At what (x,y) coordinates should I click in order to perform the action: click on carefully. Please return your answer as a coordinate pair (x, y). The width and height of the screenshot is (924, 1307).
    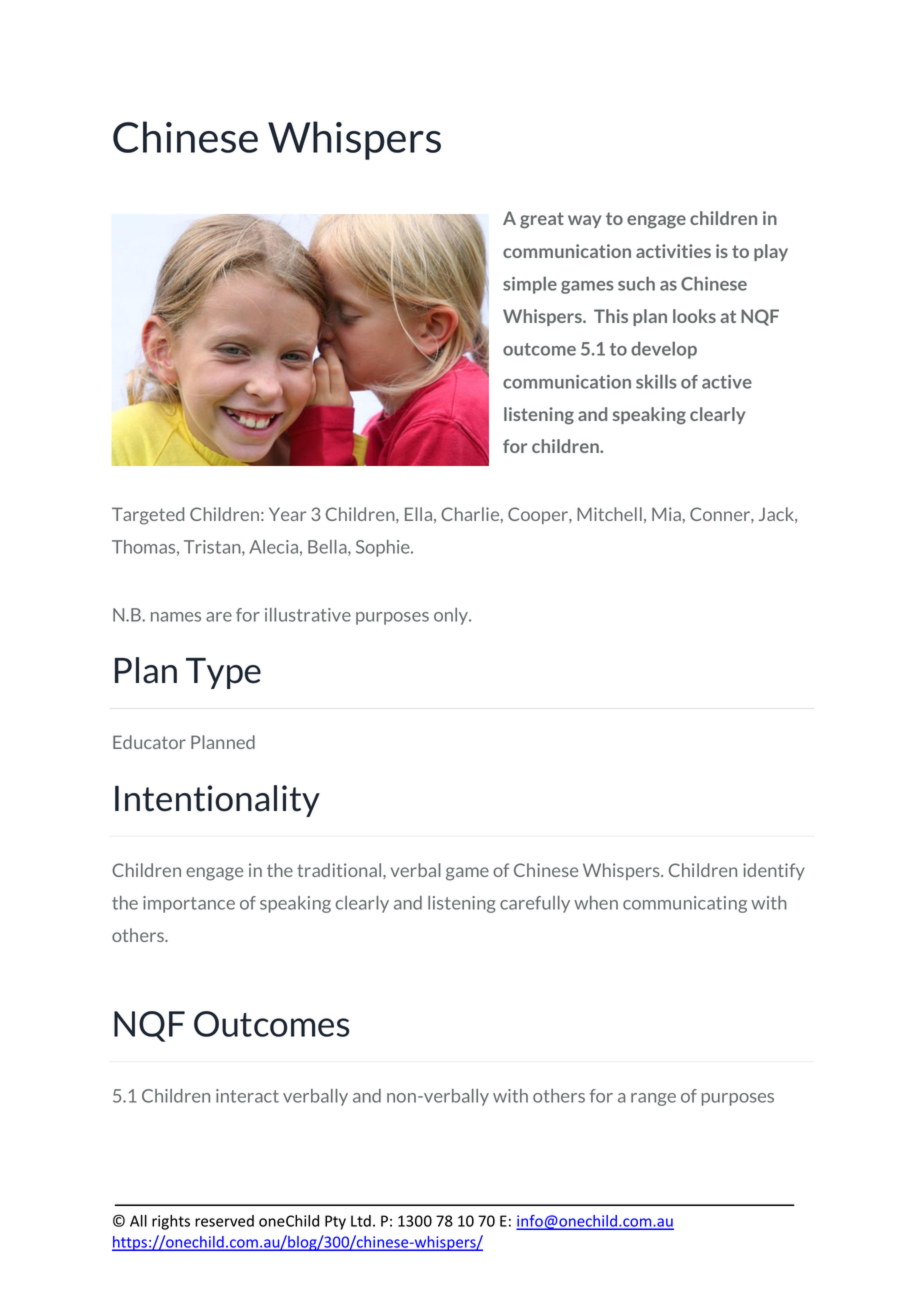
    Looking at the image, I should click on (535, 904).
